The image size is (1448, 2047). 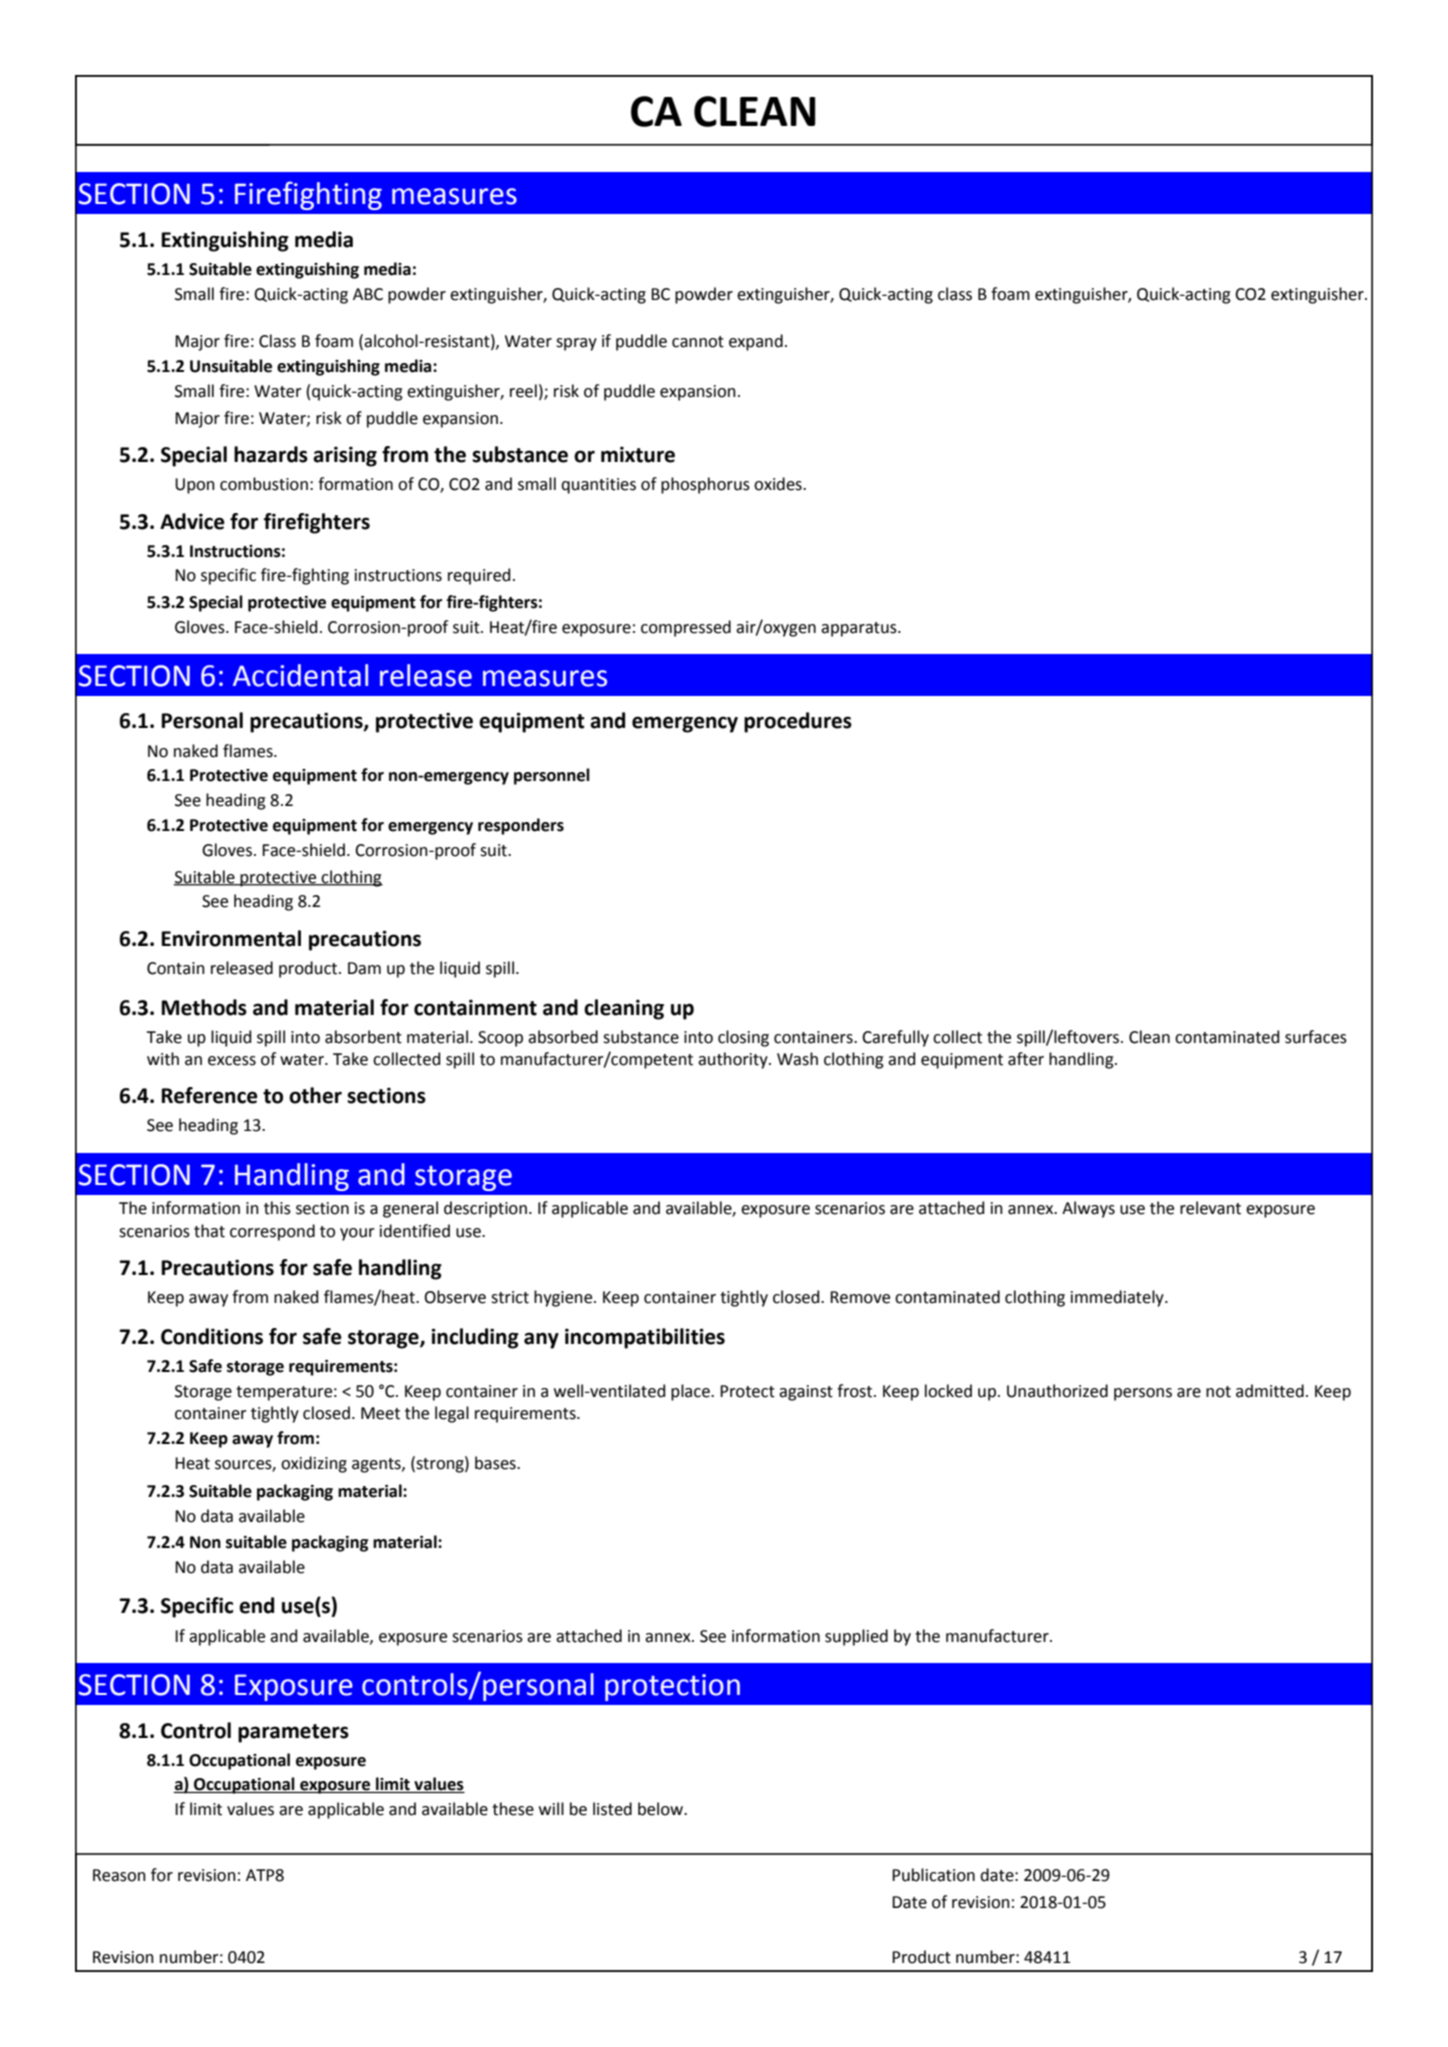 I want to click on Environmental, so click(x=231, y=938).
